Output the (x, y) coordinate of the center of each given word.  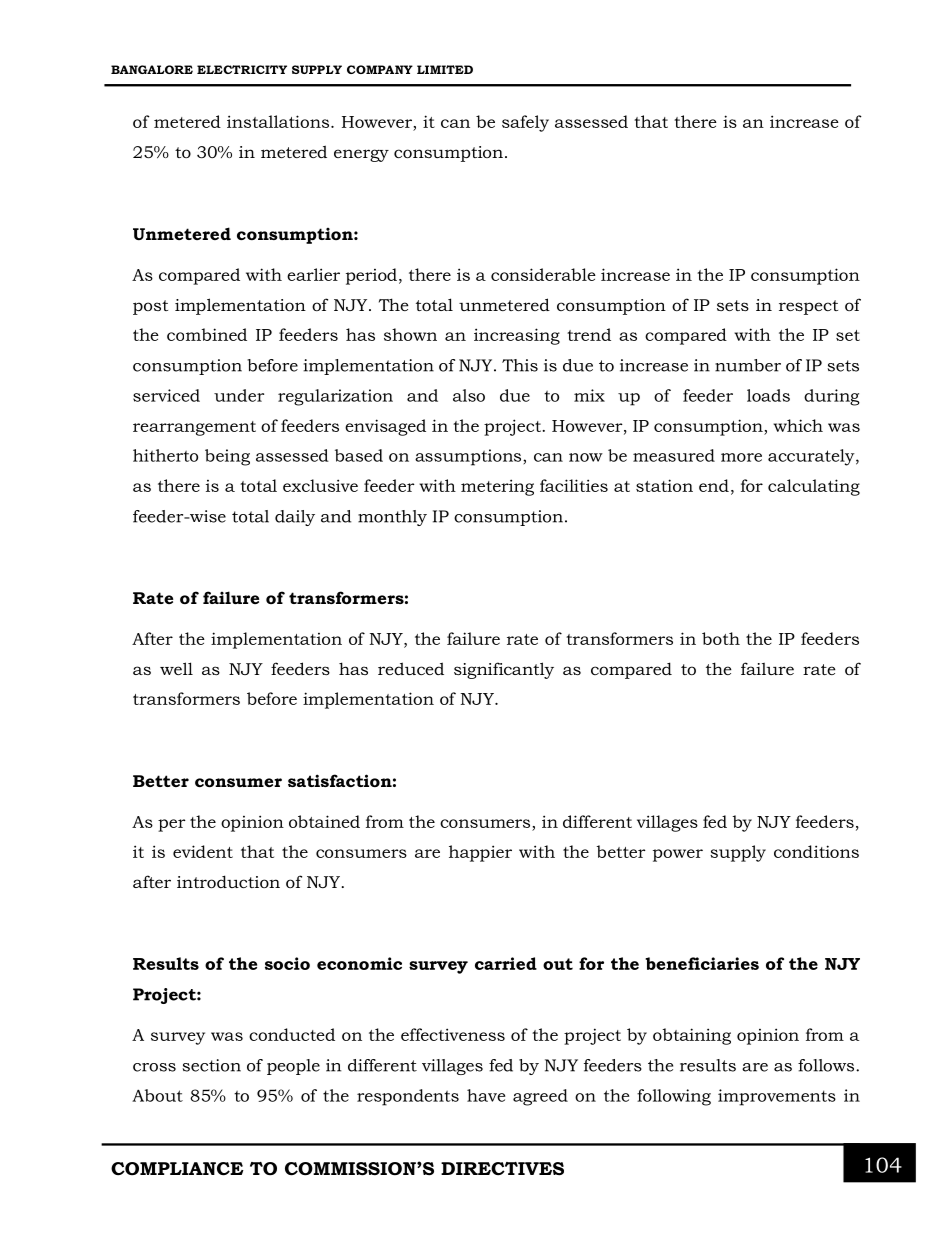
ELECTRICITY (242, 69)
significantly (504, 670)
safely (525, 123)
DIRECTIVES (502, 1169)
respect (808, 307)
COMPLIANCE (177, 1169)
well (176, 668)
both (721, 638)
